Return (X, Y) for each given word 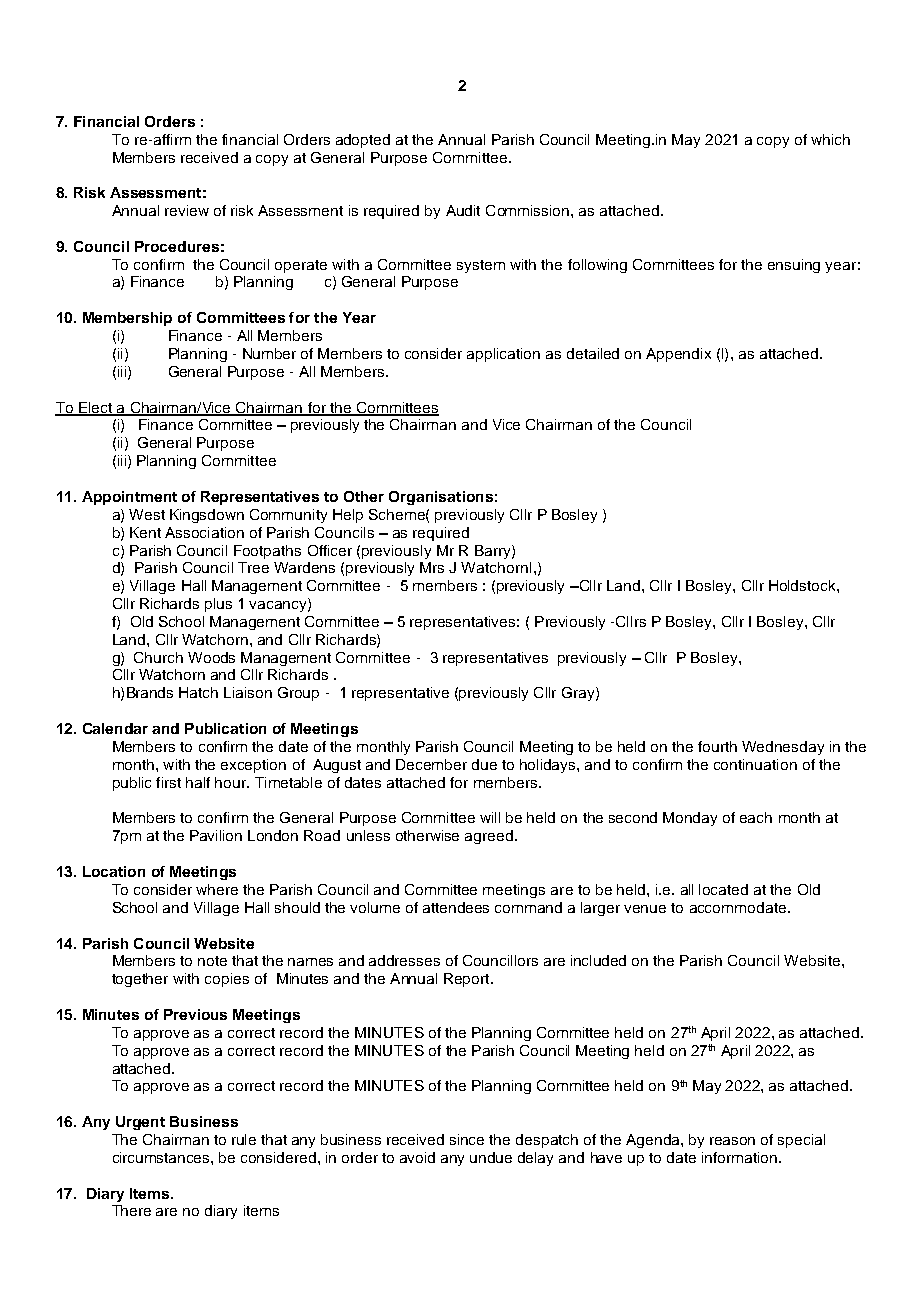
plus (218, 605)
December (431, 764)
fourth (717, 746)
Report (468, 980)
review (187, 210)
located (723, 889)
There (131, 1210)
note (212, 961)
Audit (463, 210)
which (830, 139)
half (198, 782)
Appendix (678, 355)
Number (269, 353)
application (503, 355)
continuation (755, 764)
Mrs (432, 567)
